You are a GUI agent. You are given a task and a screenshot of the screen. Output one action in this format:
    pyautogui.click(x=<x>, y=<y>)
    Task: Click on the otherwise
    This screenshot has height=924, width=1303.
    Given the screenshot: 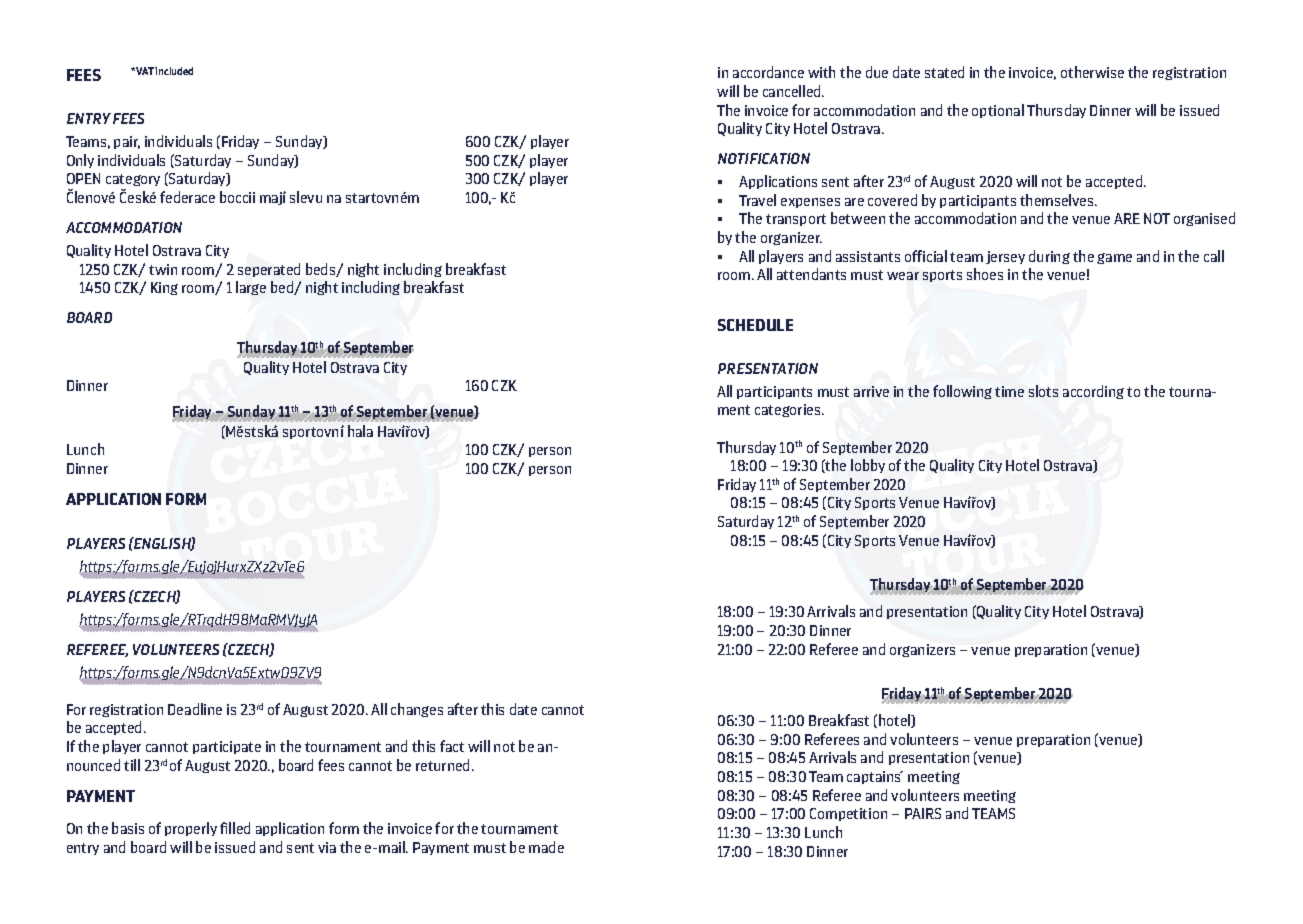 What is the action you would take?
    pyautogui.click(x=1092, y=72)
